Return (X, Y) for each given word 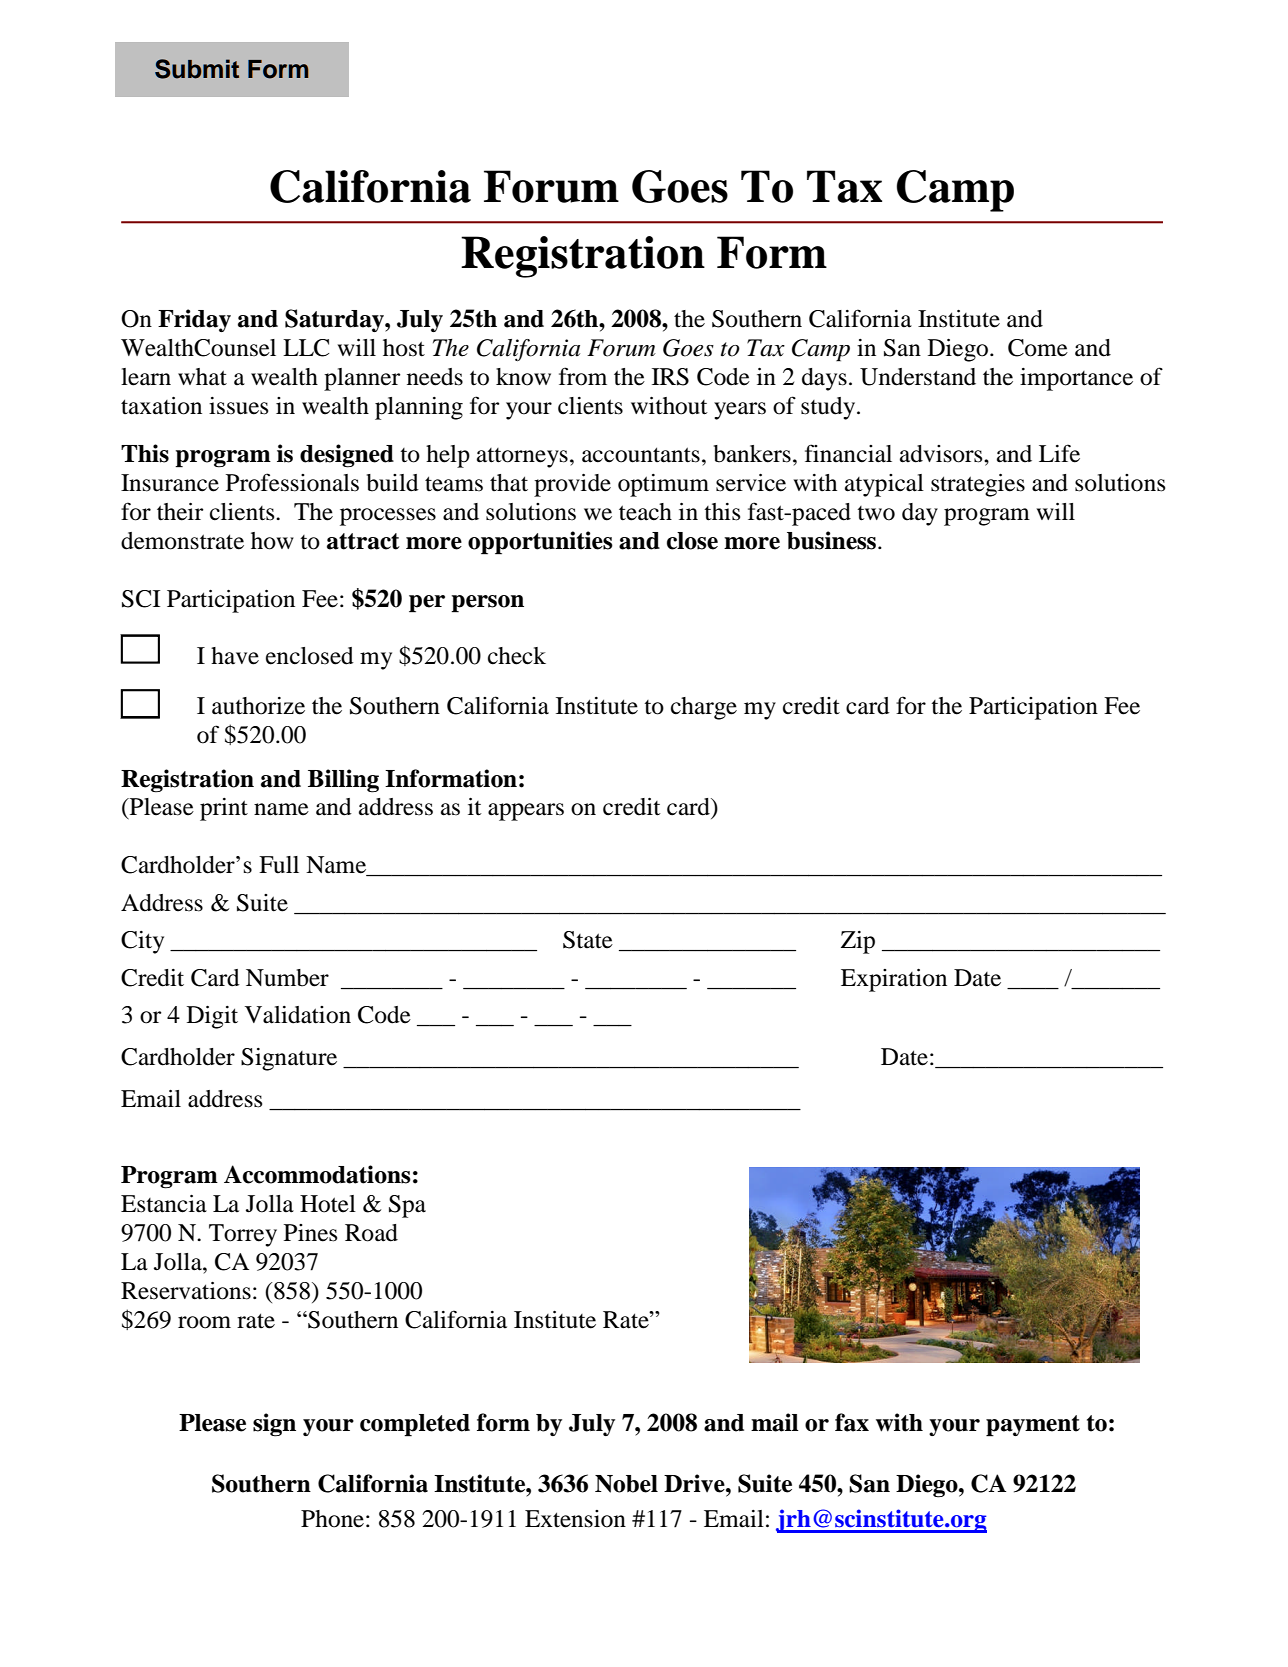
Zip (858, 942)
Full (279, 865)
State (588, 940)
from (583, 376)
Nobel (626, 1484)
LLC (306, 348)
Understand (918, 377)
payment (1033, 1426)
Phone (332, 1519)
